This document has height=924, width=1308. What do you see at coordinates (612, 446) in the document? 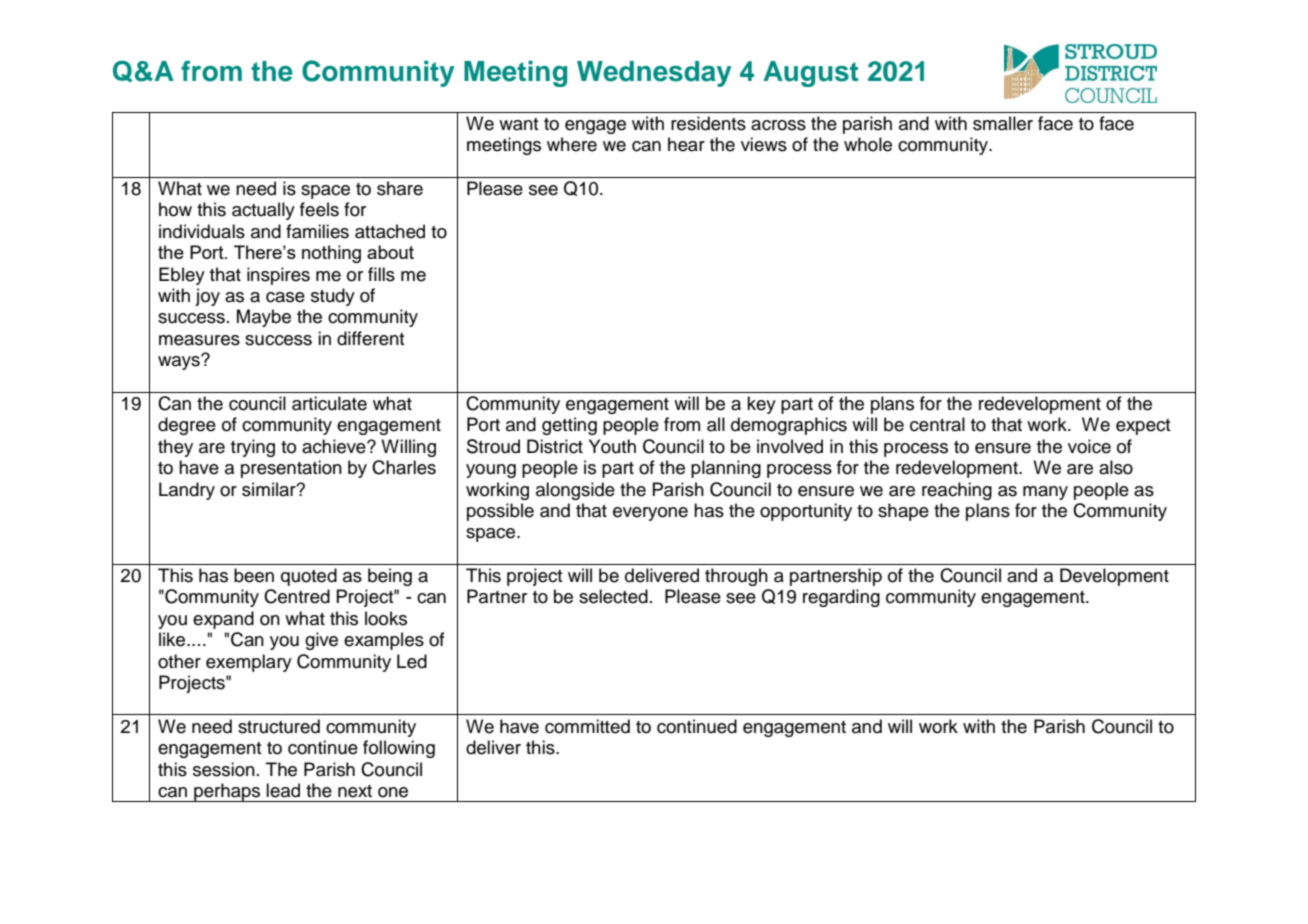
I see `Youth` at bounding box center [612, 446].
